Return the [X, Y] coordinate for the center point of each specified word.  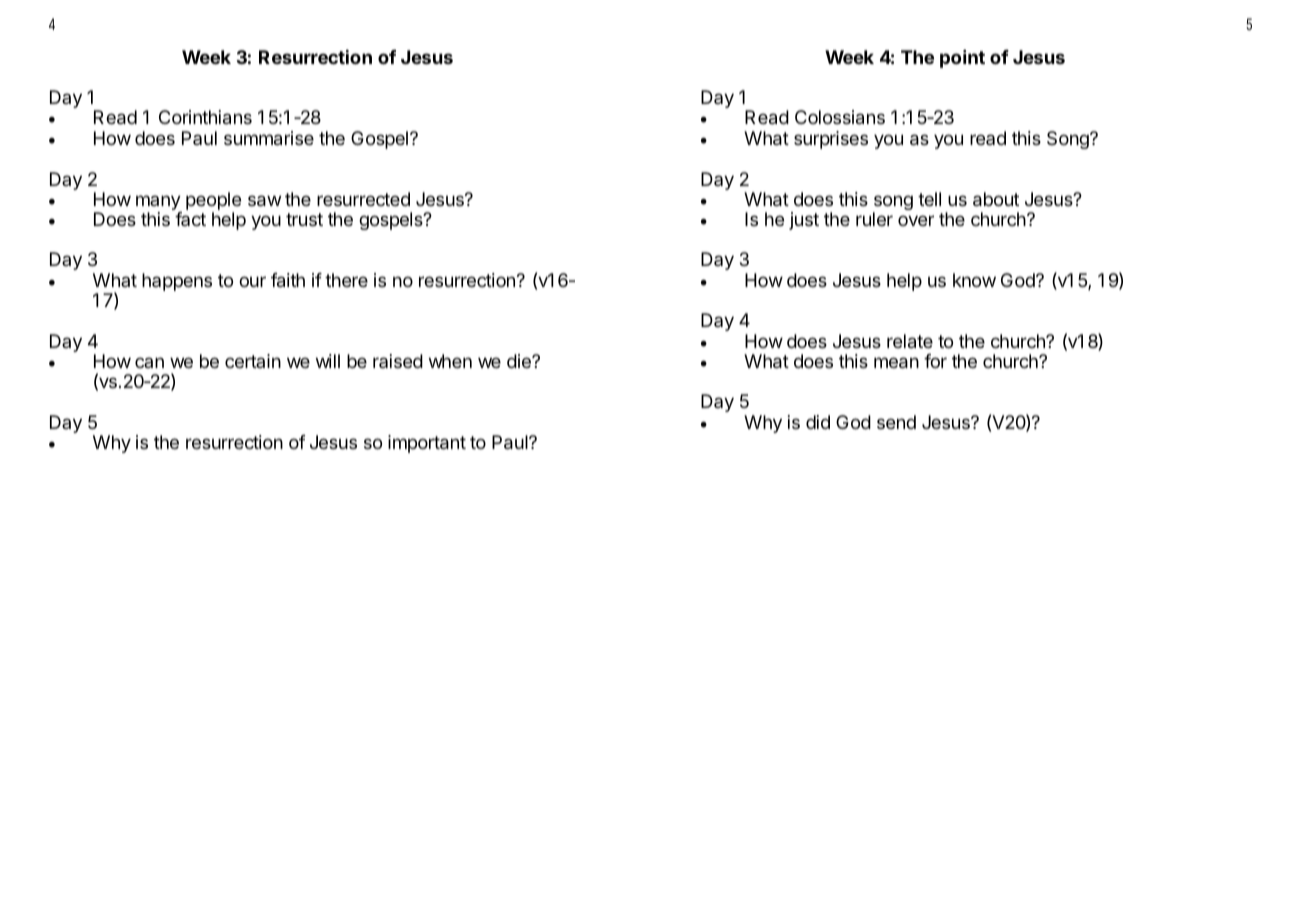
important [427, 444]
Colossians [840, 117]
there [346, 280]
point [962, 59]
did [818, 422]
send [896, 422]
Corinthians [205, 117]
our [252, 281]
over [916, 220]
